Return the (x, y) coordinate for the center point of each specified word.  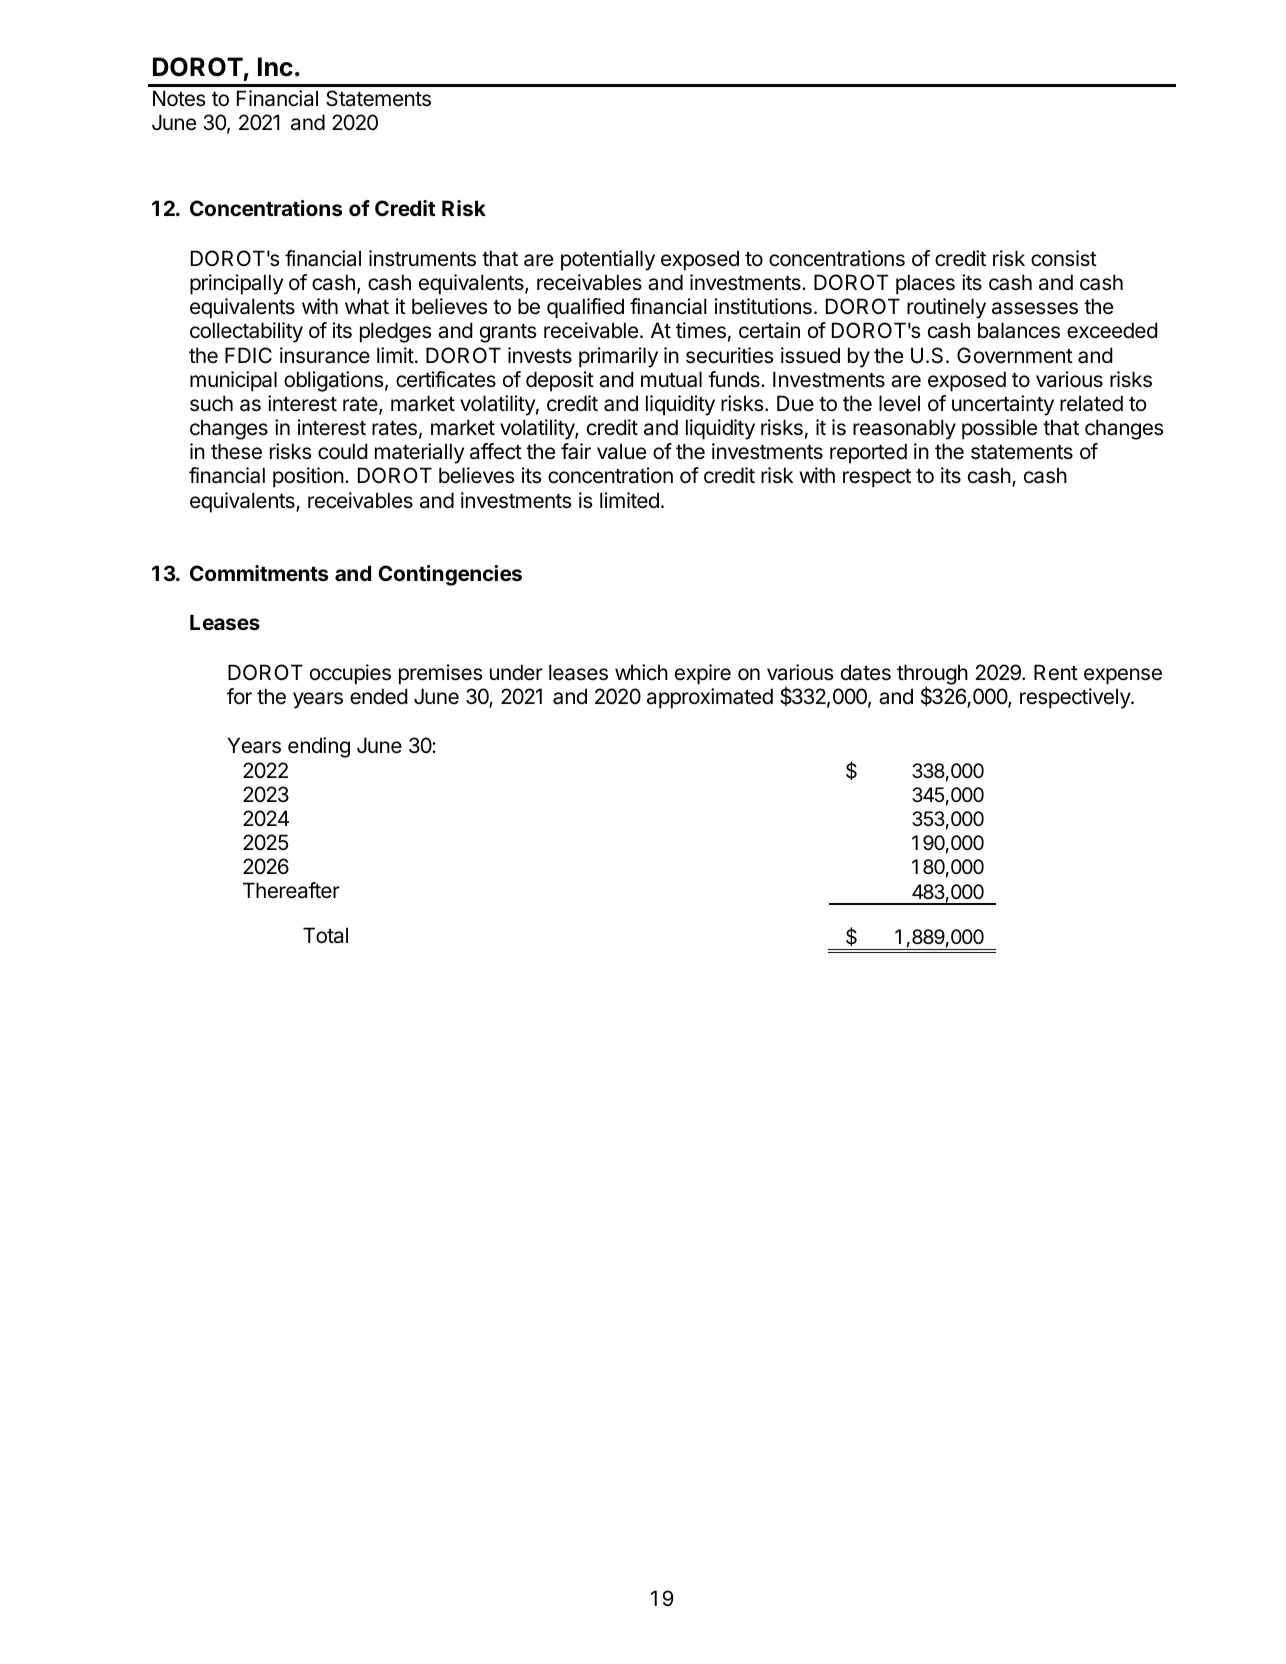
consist (1064, 258)
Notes (179, 98)
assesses (1035, 308)
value (621, 451)
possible (999, 429)
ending (319, 747)
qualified (585, 308)
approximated (710, 698)
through (932, 676)
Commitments (259, 573)
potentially (608, 260)
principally (236, 284)
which (641, 672)
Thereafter (291, 890)
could (343, 451)
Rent (1056, 672)
